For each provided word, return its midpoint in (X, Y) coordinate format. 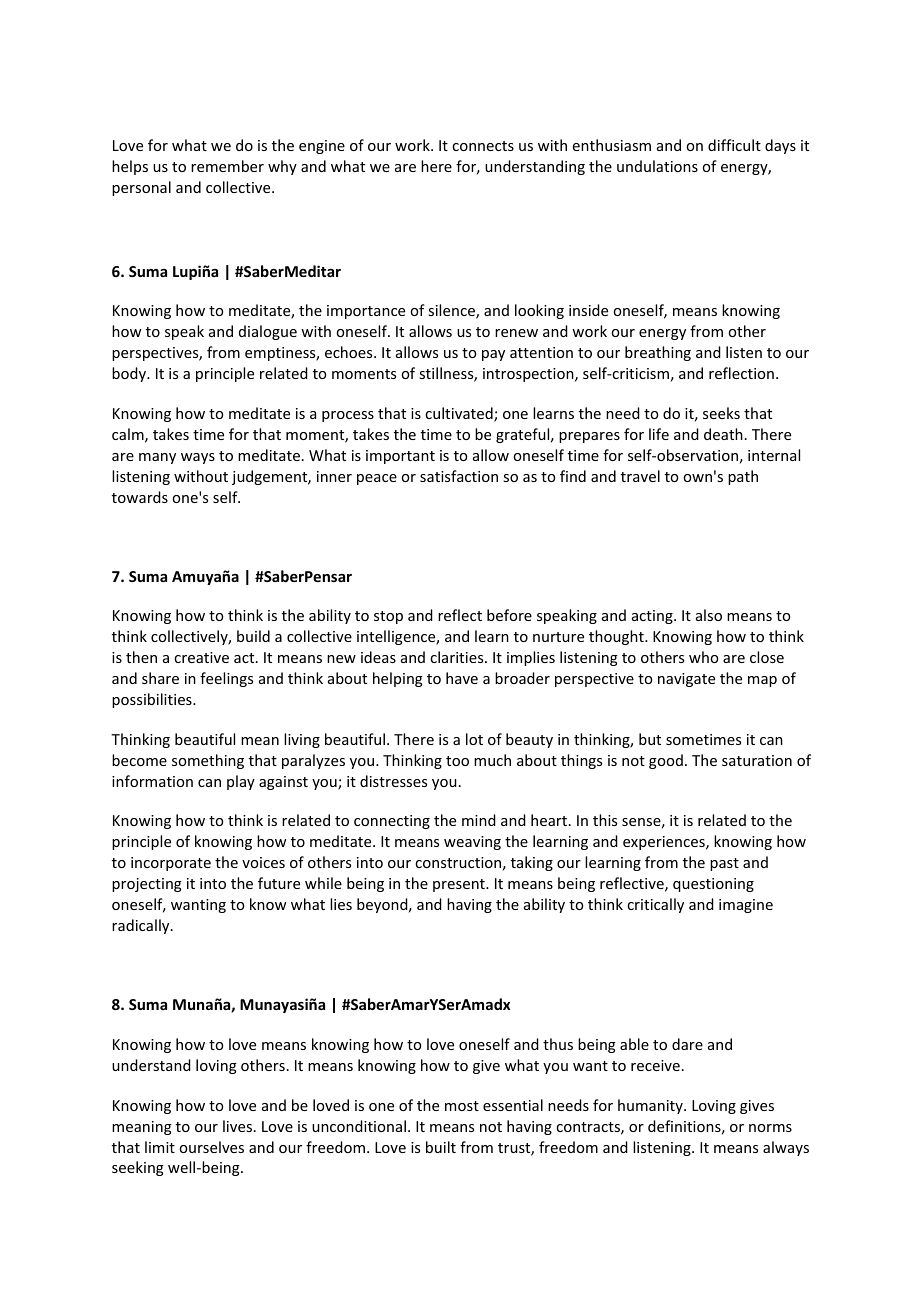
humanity (651, 1106)
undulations (657, 166)
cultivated (460, 414)
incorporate (171, 864)
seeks (721, 413)
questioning (713, 885)
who (703, 657)
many (157, 458)
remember (227, 166)
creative (201, 657)
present (460, 885)
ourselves (211, 1147)
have (462, 678)
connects (483, 146)
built (441, 1147)
